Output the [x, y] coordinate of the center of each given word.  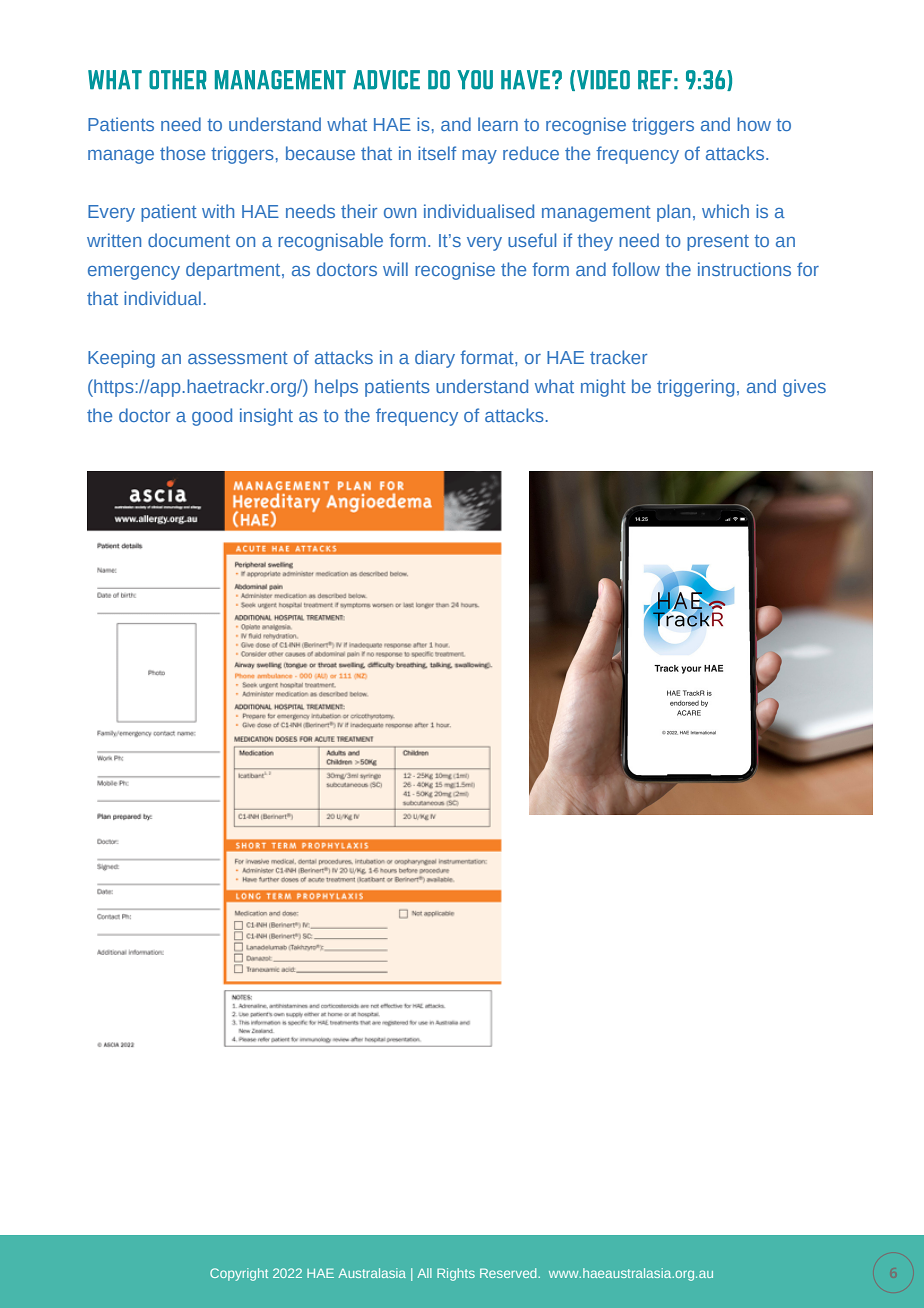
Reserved [509, 1273]
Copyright [239, 1274]
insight [266, 417]
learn [498, 124]
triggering [695, 388]
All [424, 1273]
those [182, 153]
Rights [456, 1274]
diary [435, 359]
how [754, 124]
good [212, 417]
